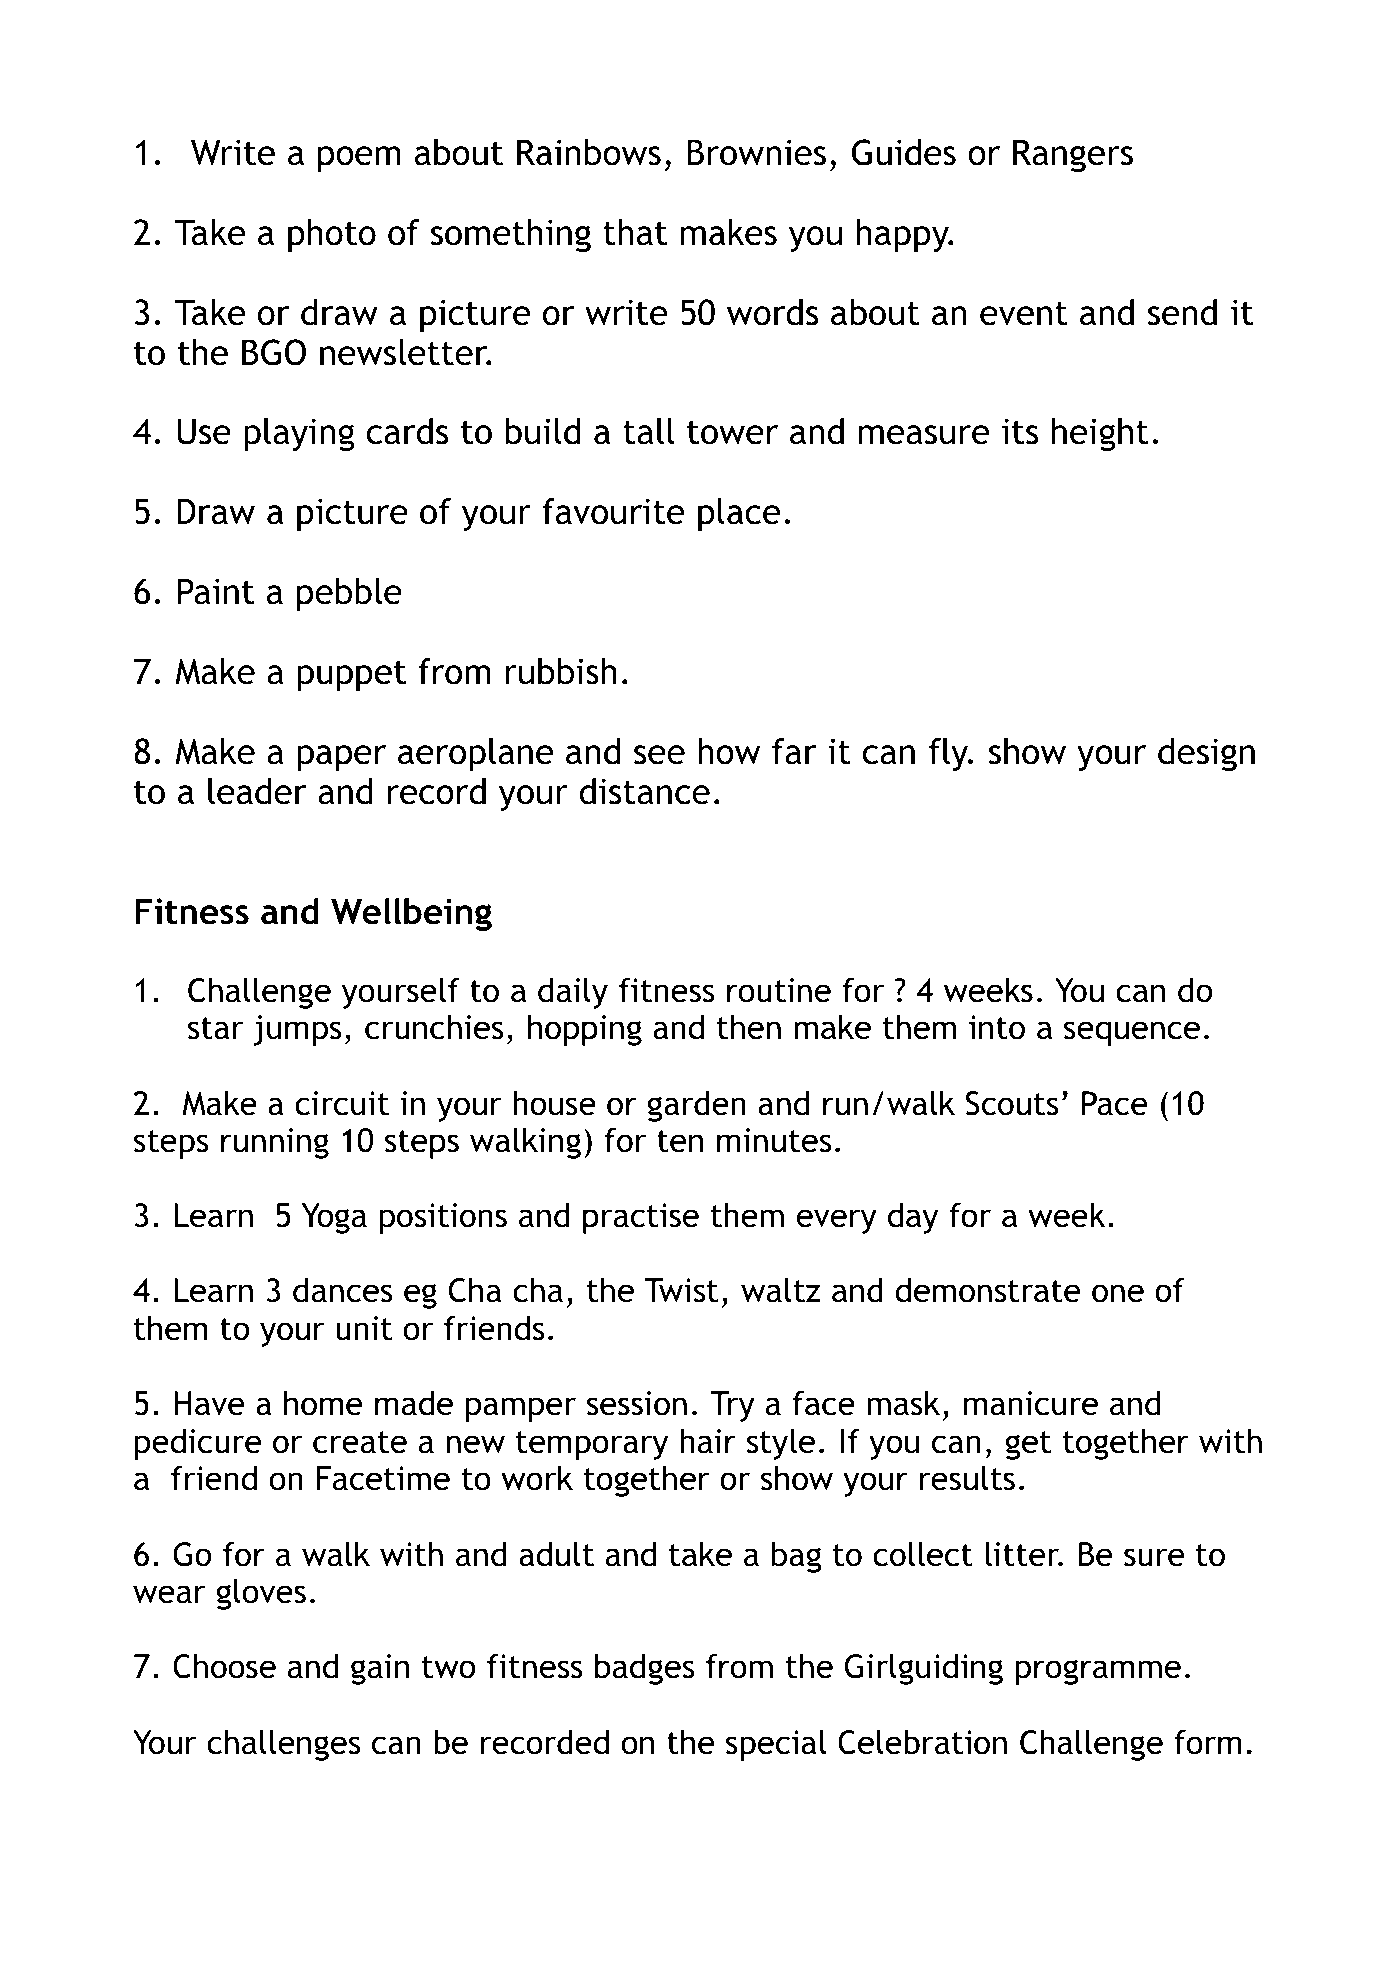  Describe the element at coordinates (1100, 435) in the screenshot. I see `height` at that location.
